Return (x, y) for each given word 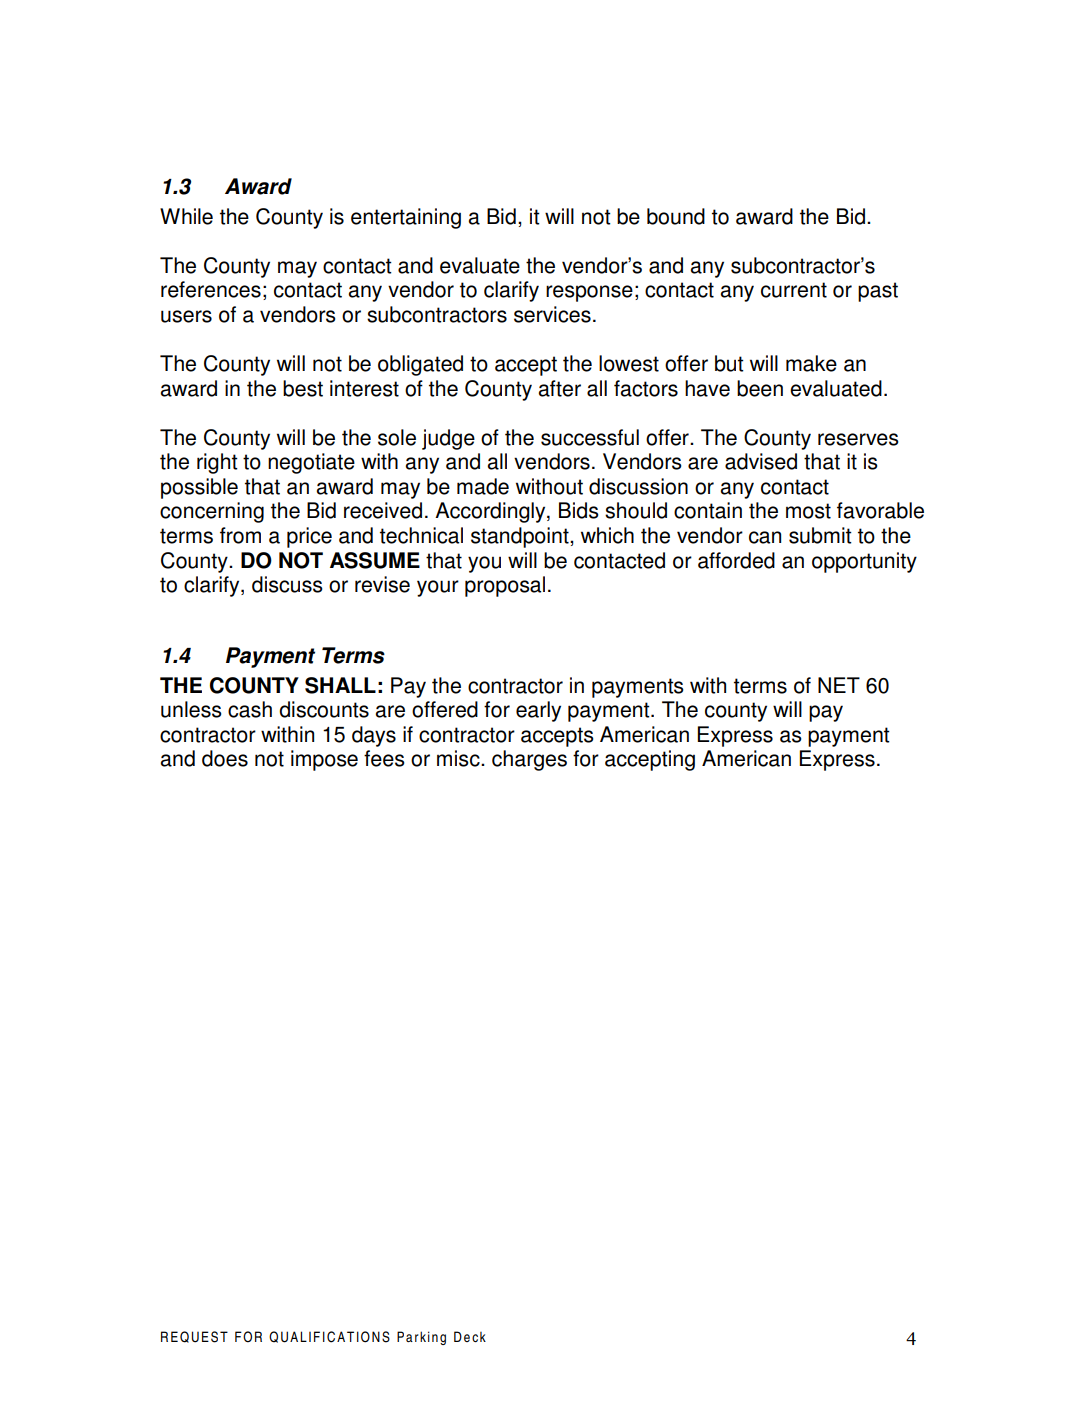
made (483, 486)
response (589, 293)
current (794, 290)
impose (324, 760)
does (225, 758)
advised (761, 461)
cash (250, 709)
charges (529, 760)
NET (839, 685)
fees (384, 758)
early (538, 711)
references (211, 289)
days (374, 736)
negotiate (311, 463)
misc (459, 758)
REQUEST (194, 1337)
